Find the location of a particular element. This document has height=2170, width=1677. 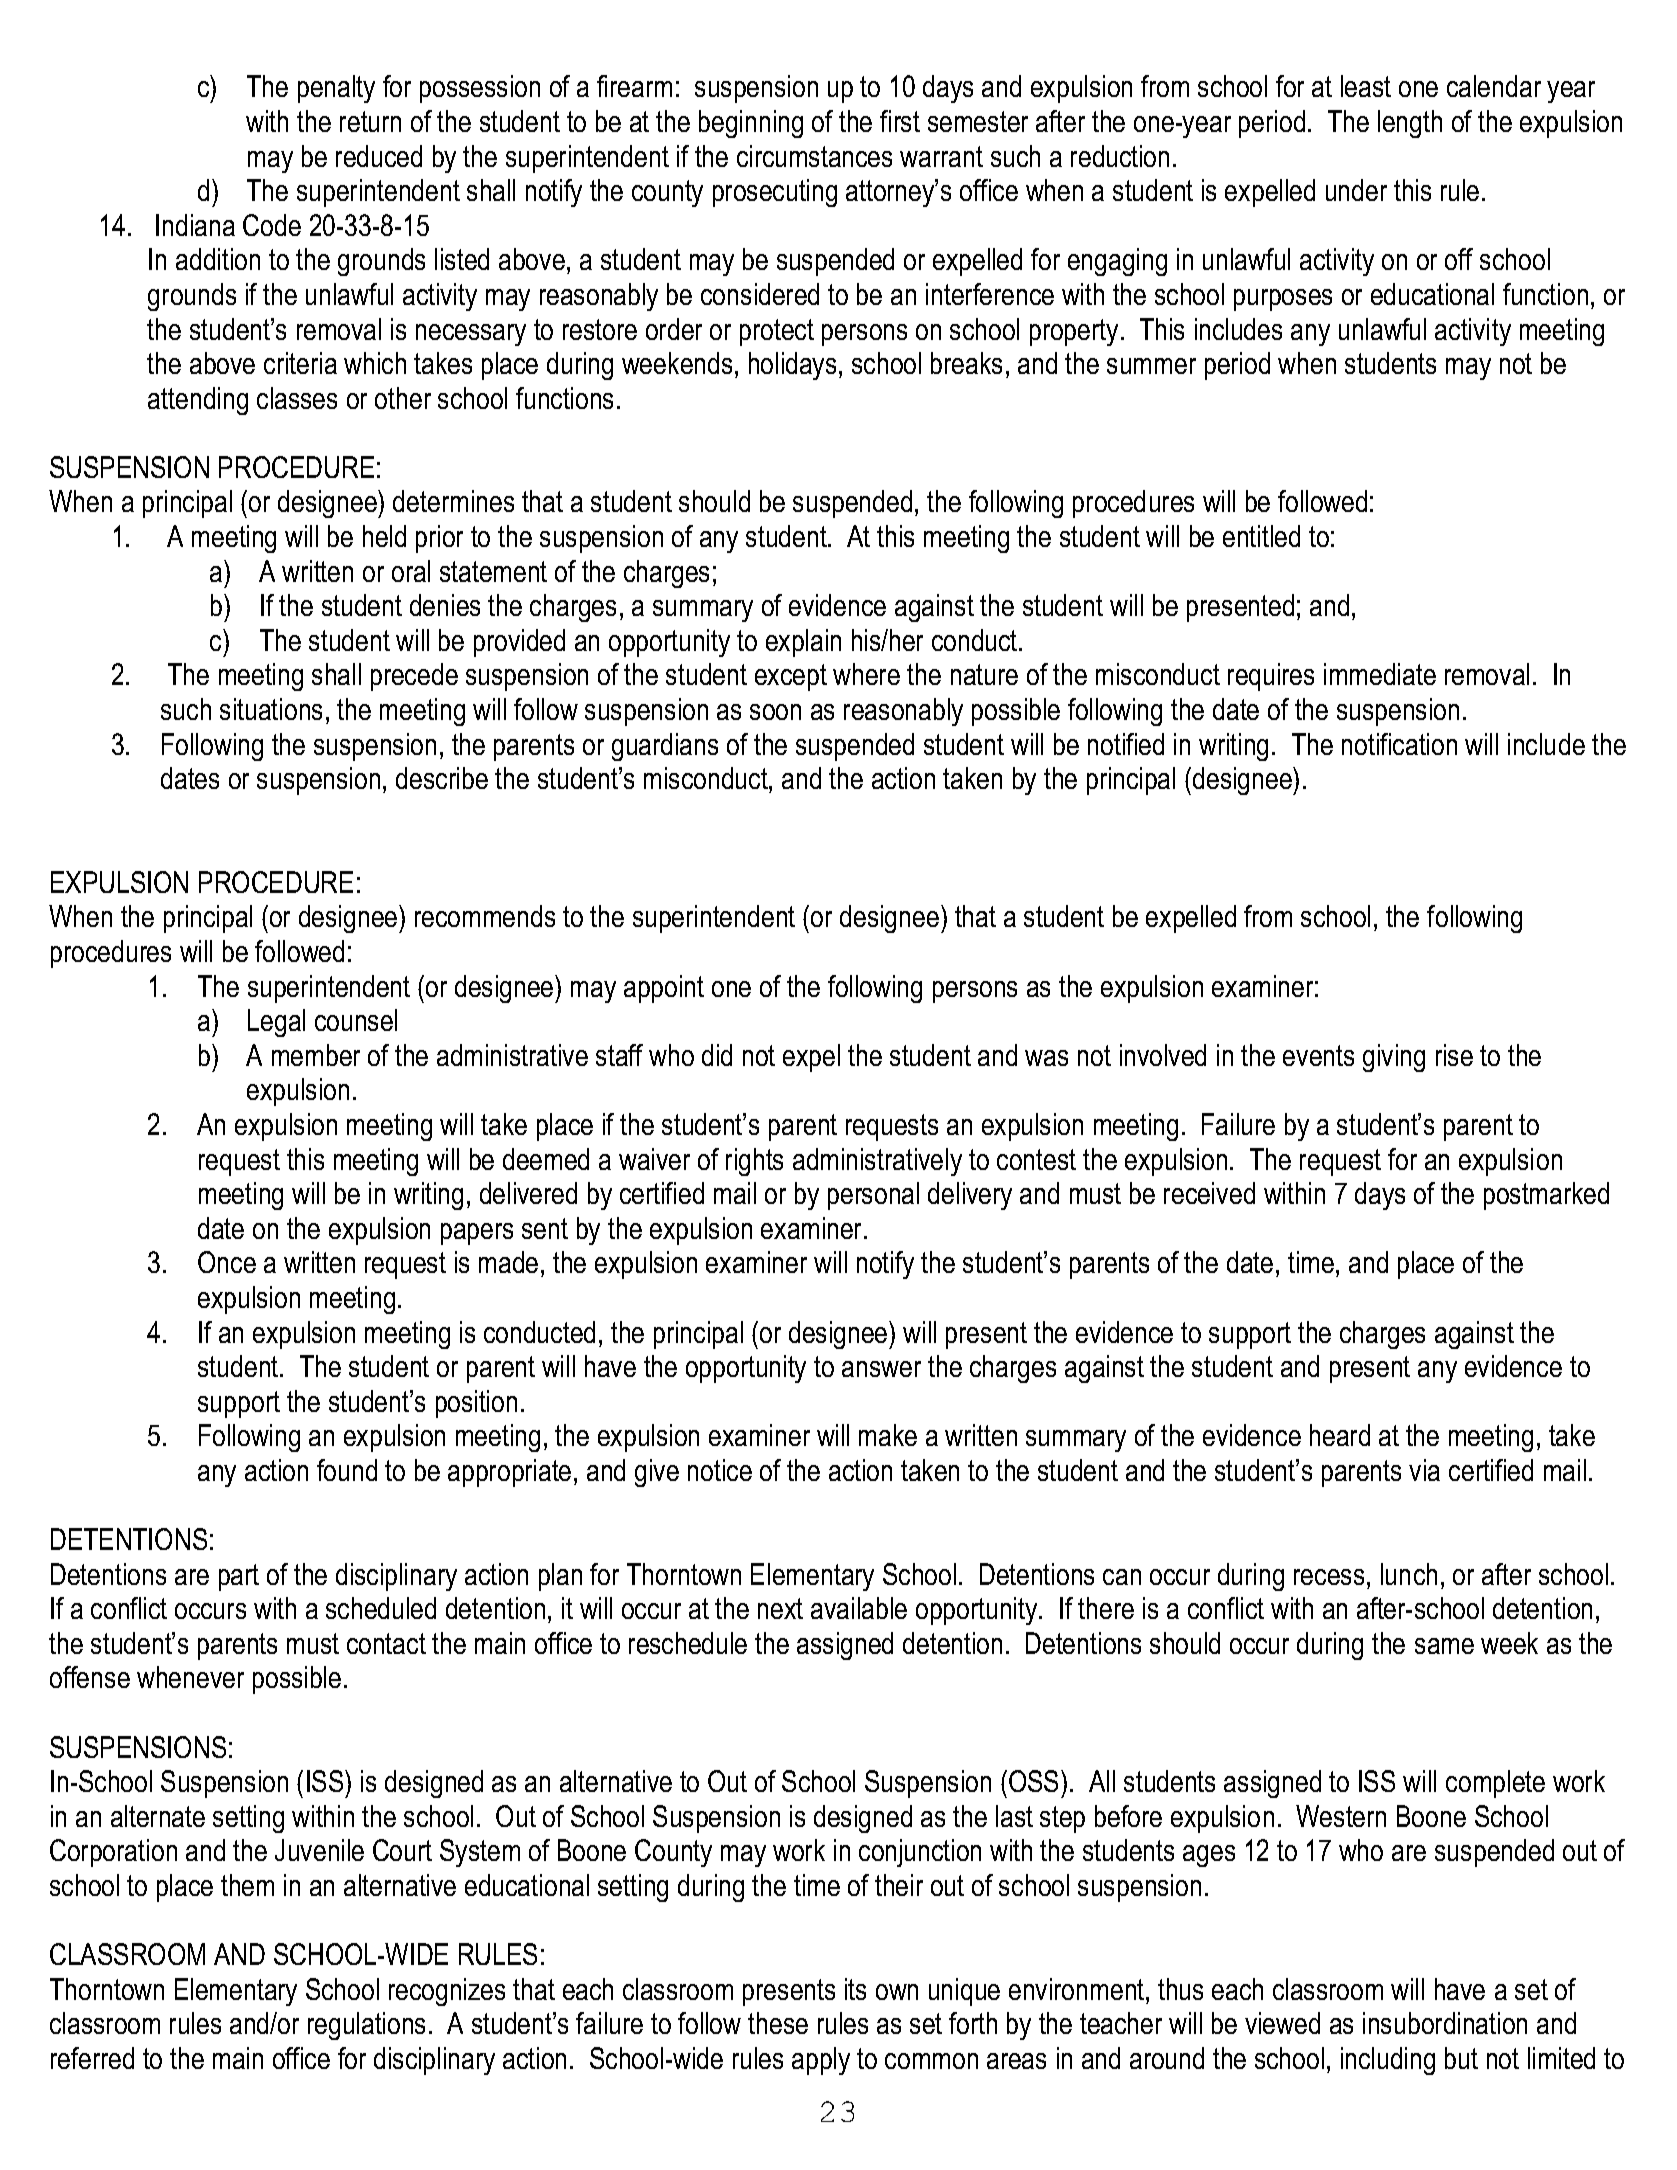

length is located at coordinates (1410, 124).
